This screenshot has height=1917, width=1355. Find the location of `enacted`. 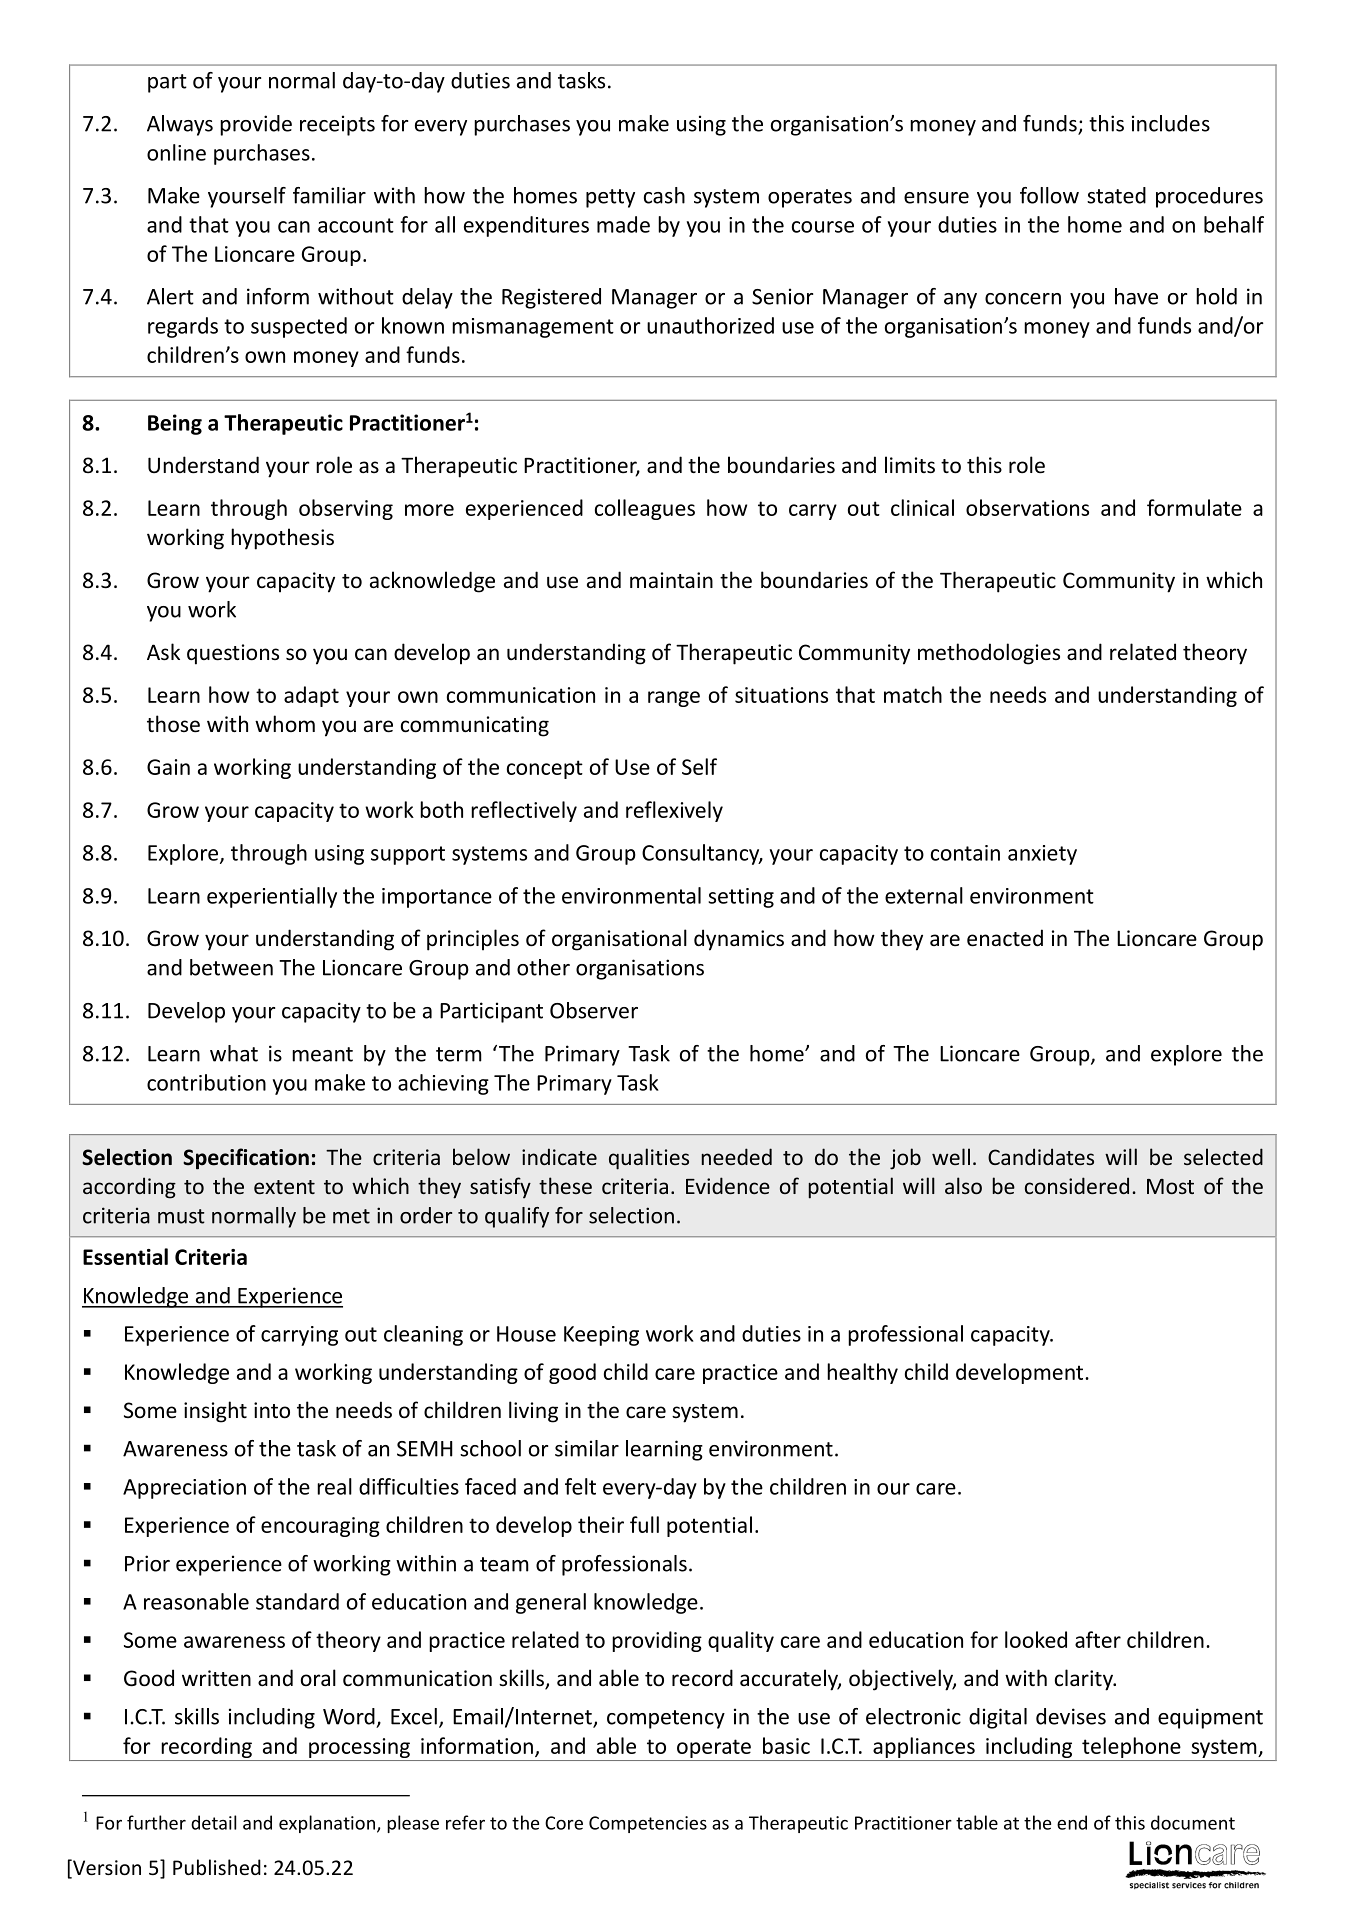

enacted is located at coordinates (1005, 938).
